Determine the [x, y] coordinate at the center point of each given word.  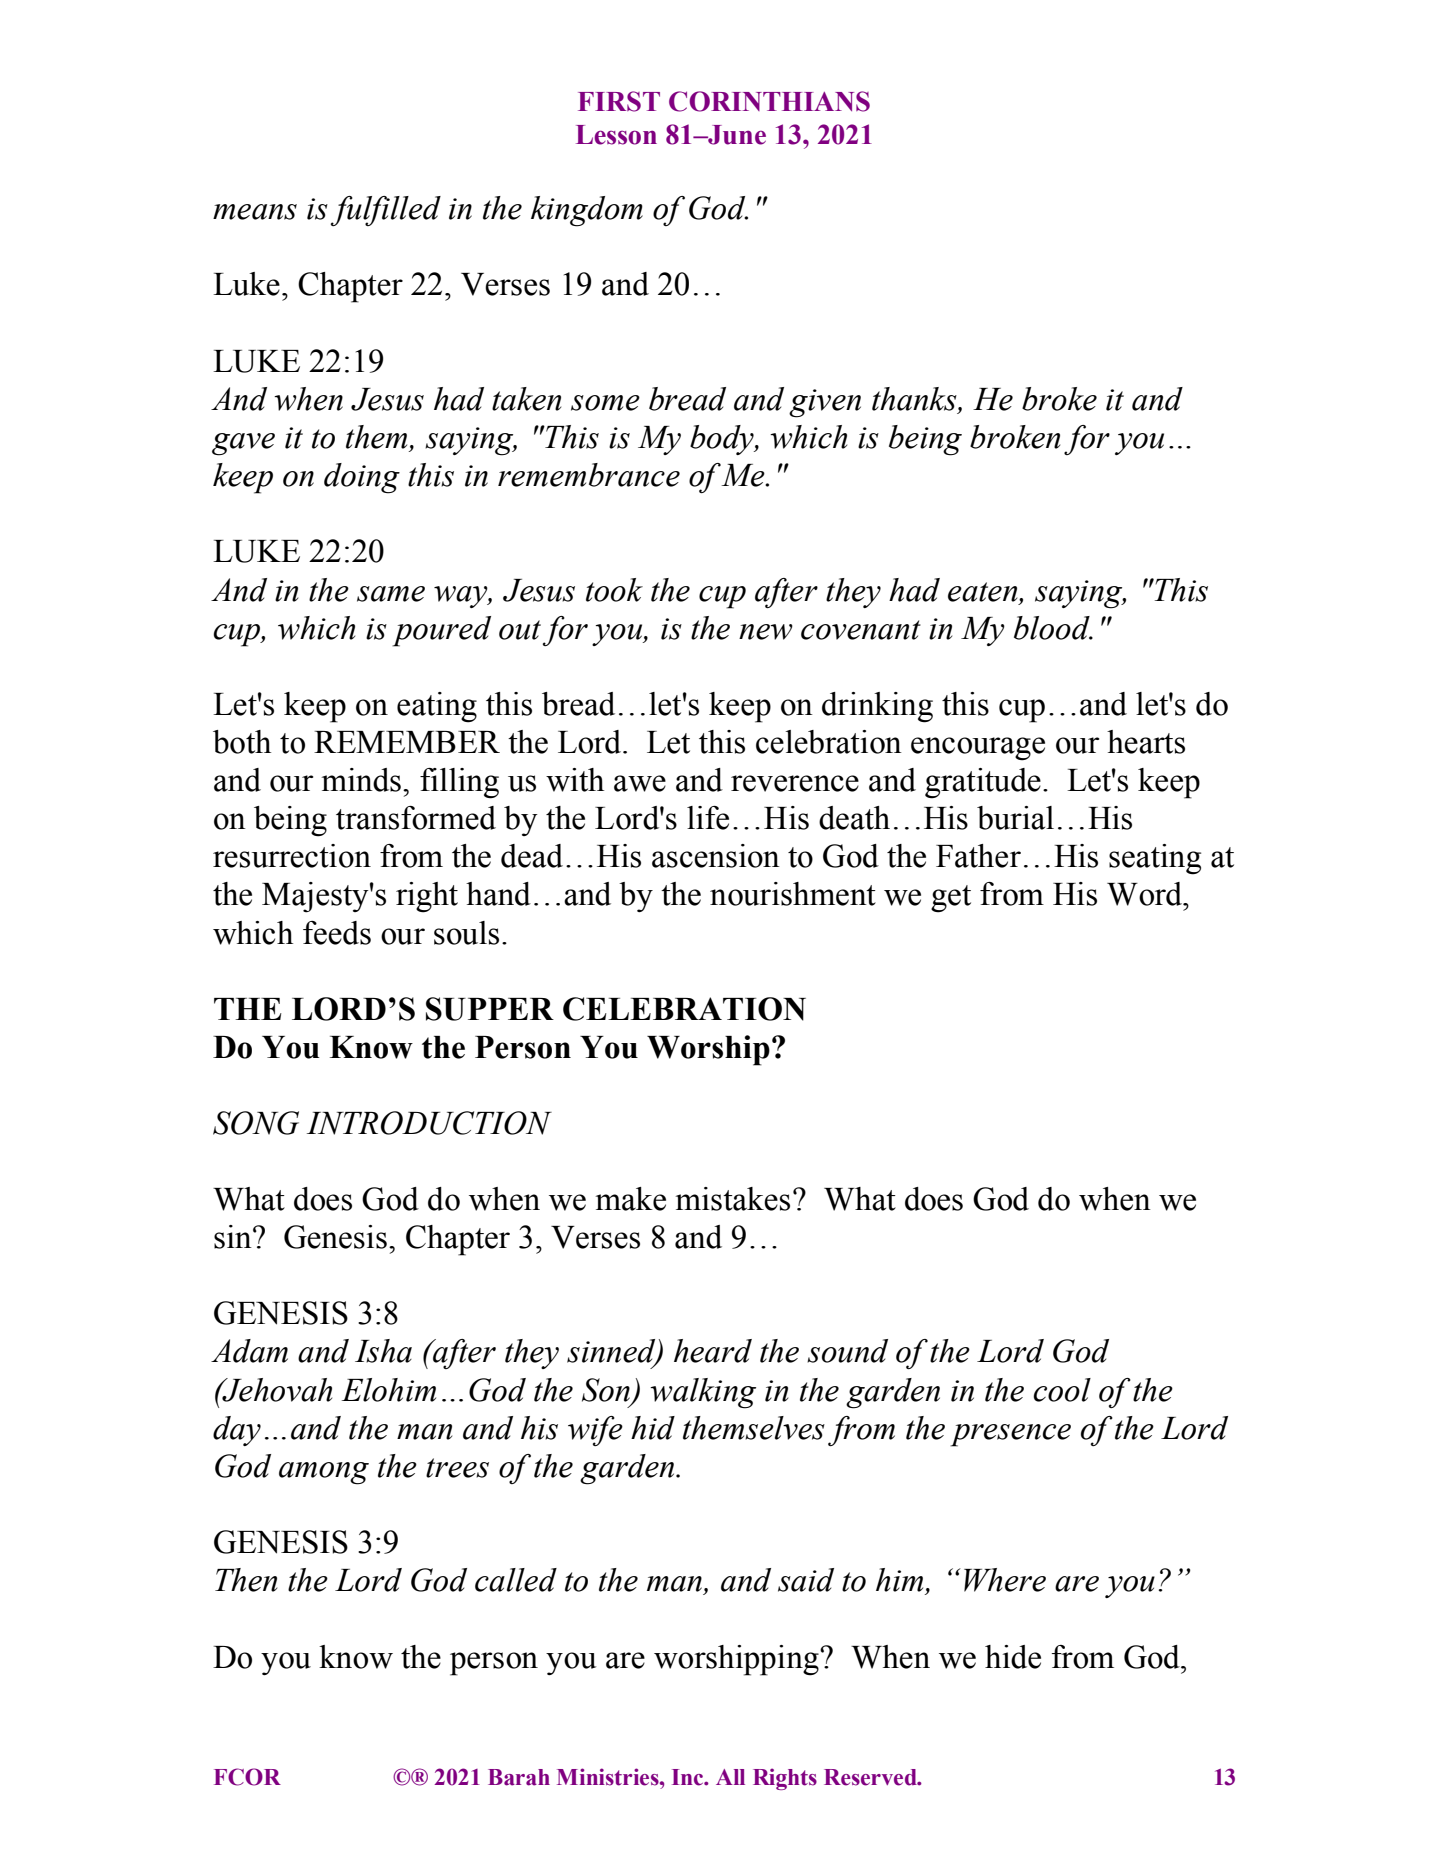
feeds [337, 933]
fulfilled [386, 211]
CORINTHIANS [769, 101]
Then [246, 1580]
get [951, 899]
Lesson [616, 135]
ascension [716, 856]
